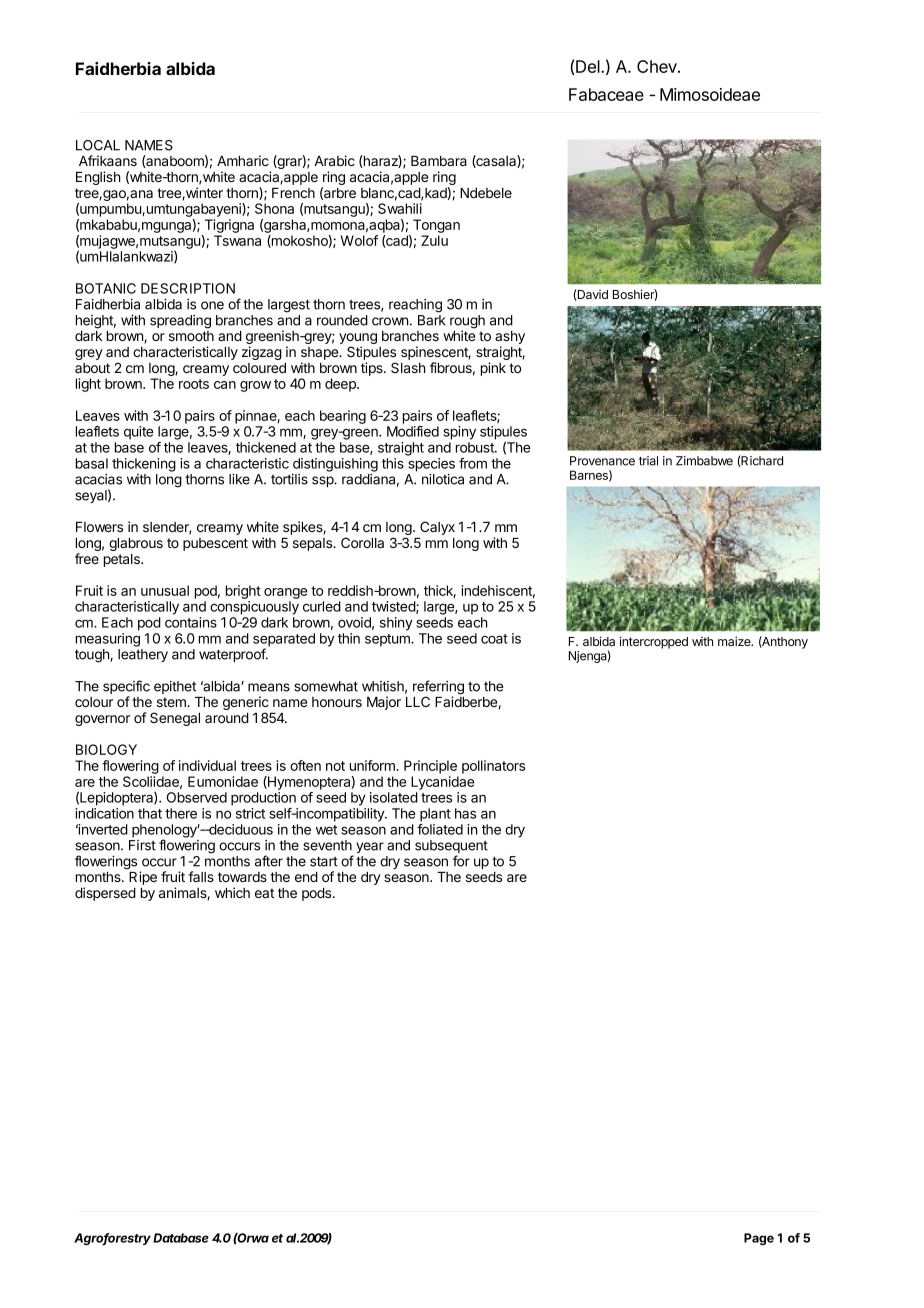  What do you see at coordinates (606, 94) in the page?
I see `Fabaceae` at bounding box center [606, 94].
